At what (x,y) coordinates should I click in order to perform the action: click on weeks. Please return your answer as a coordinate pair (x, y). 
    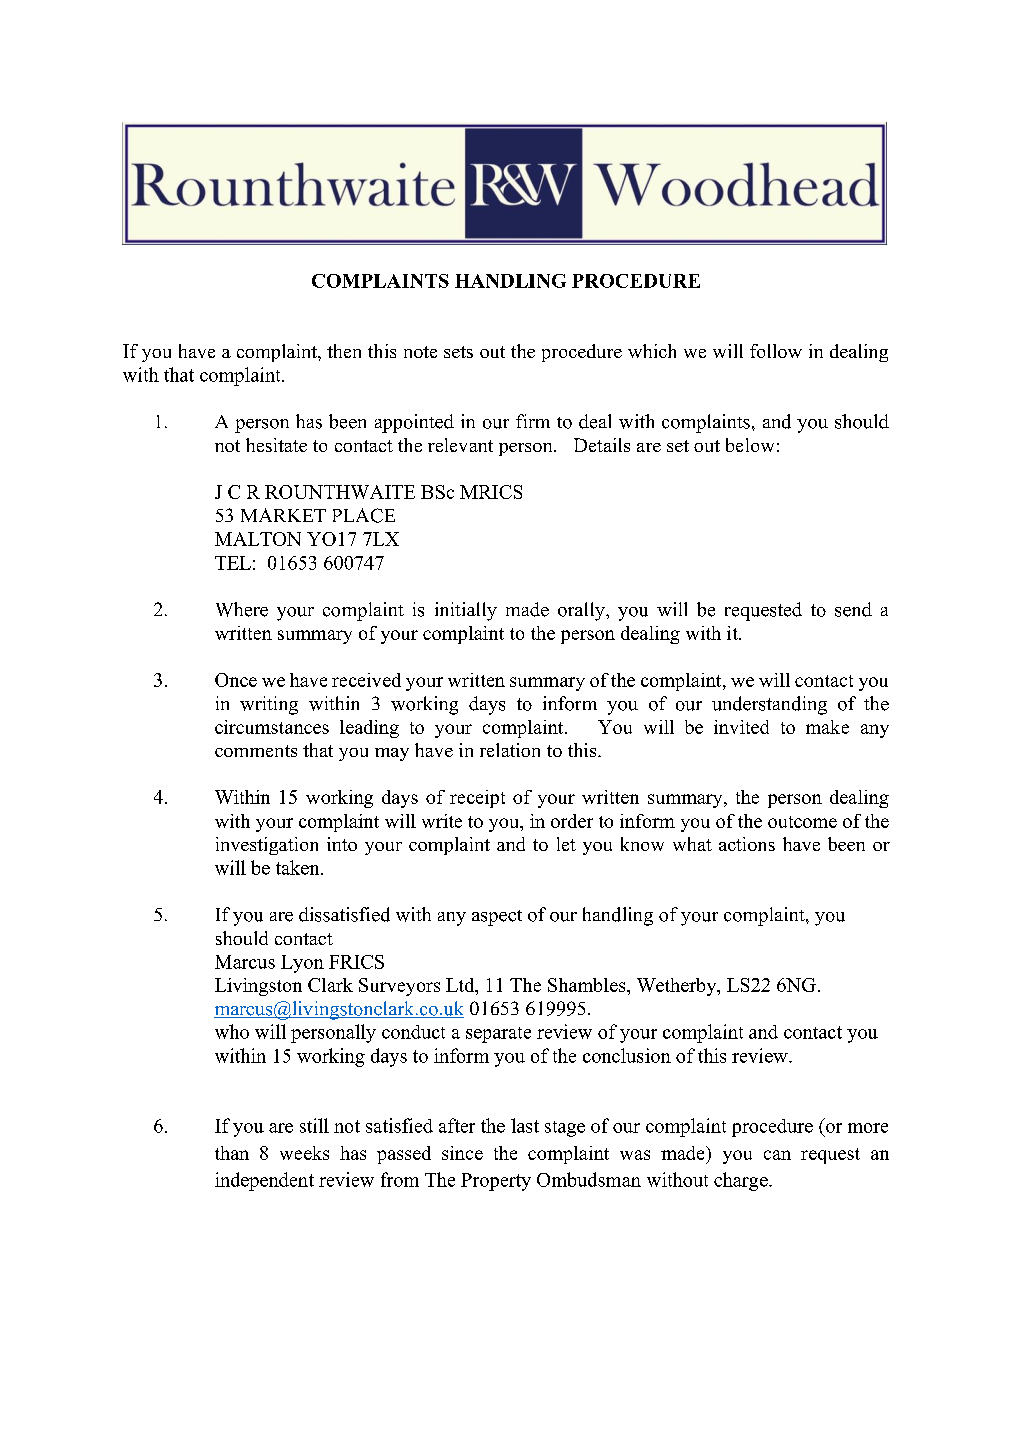
    Looking at the image, I should click on (304, 1153).
